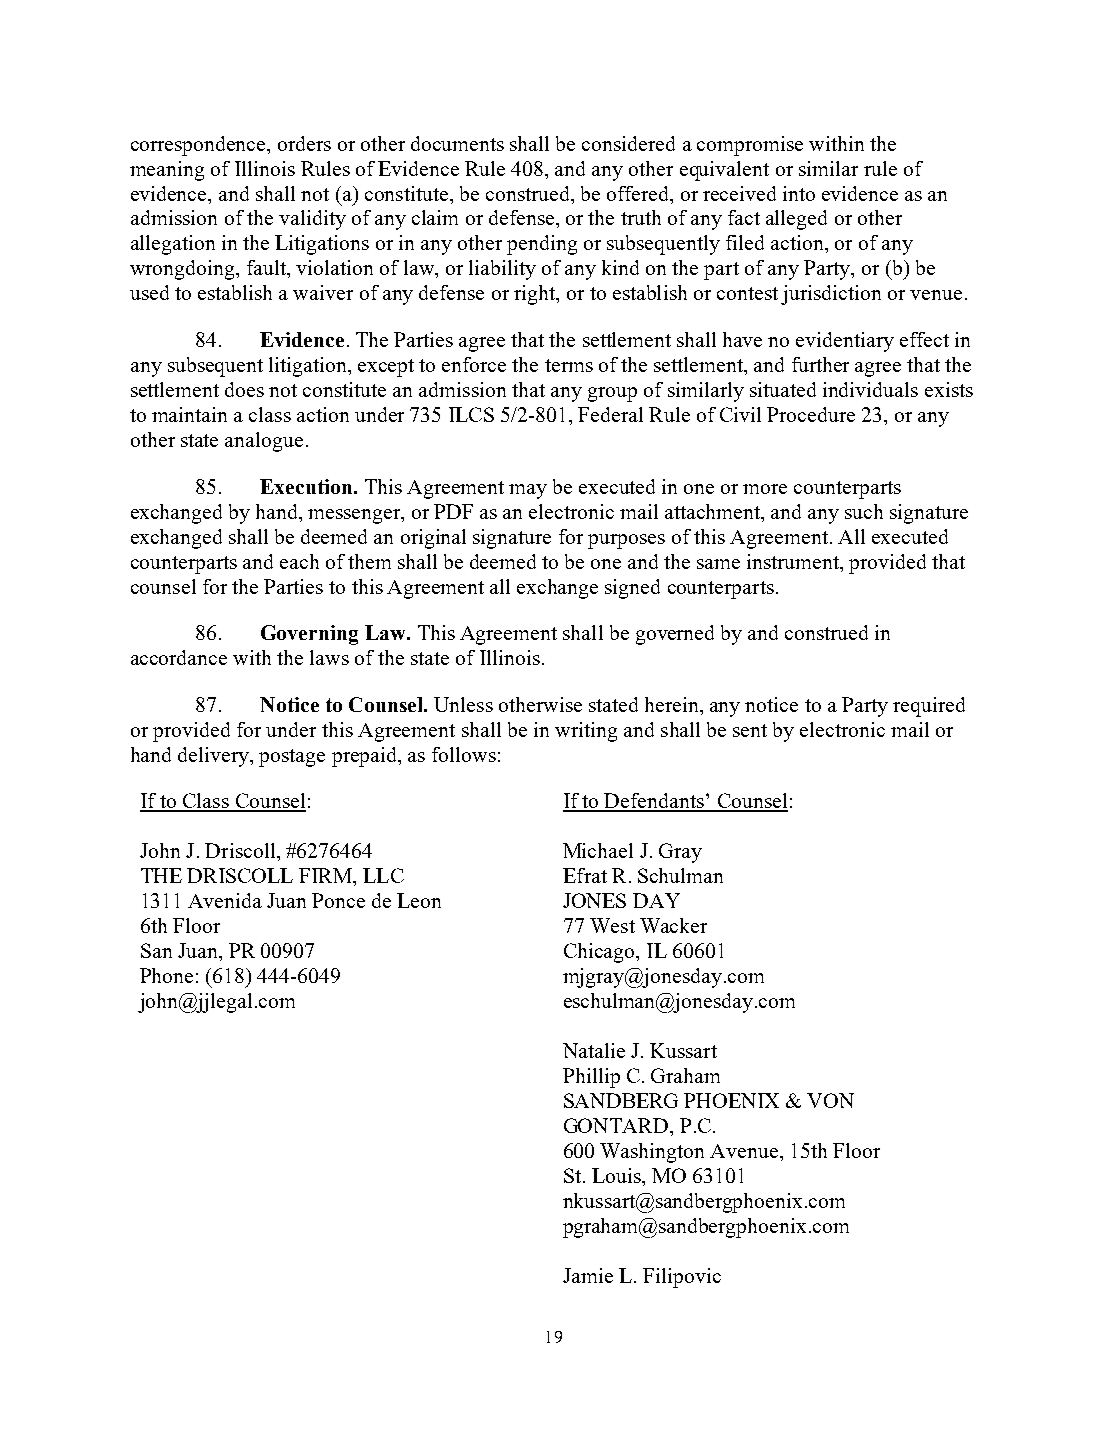 This screenshot has height=1433, width=1107. I want to click on Phone, so click(166, 975).
